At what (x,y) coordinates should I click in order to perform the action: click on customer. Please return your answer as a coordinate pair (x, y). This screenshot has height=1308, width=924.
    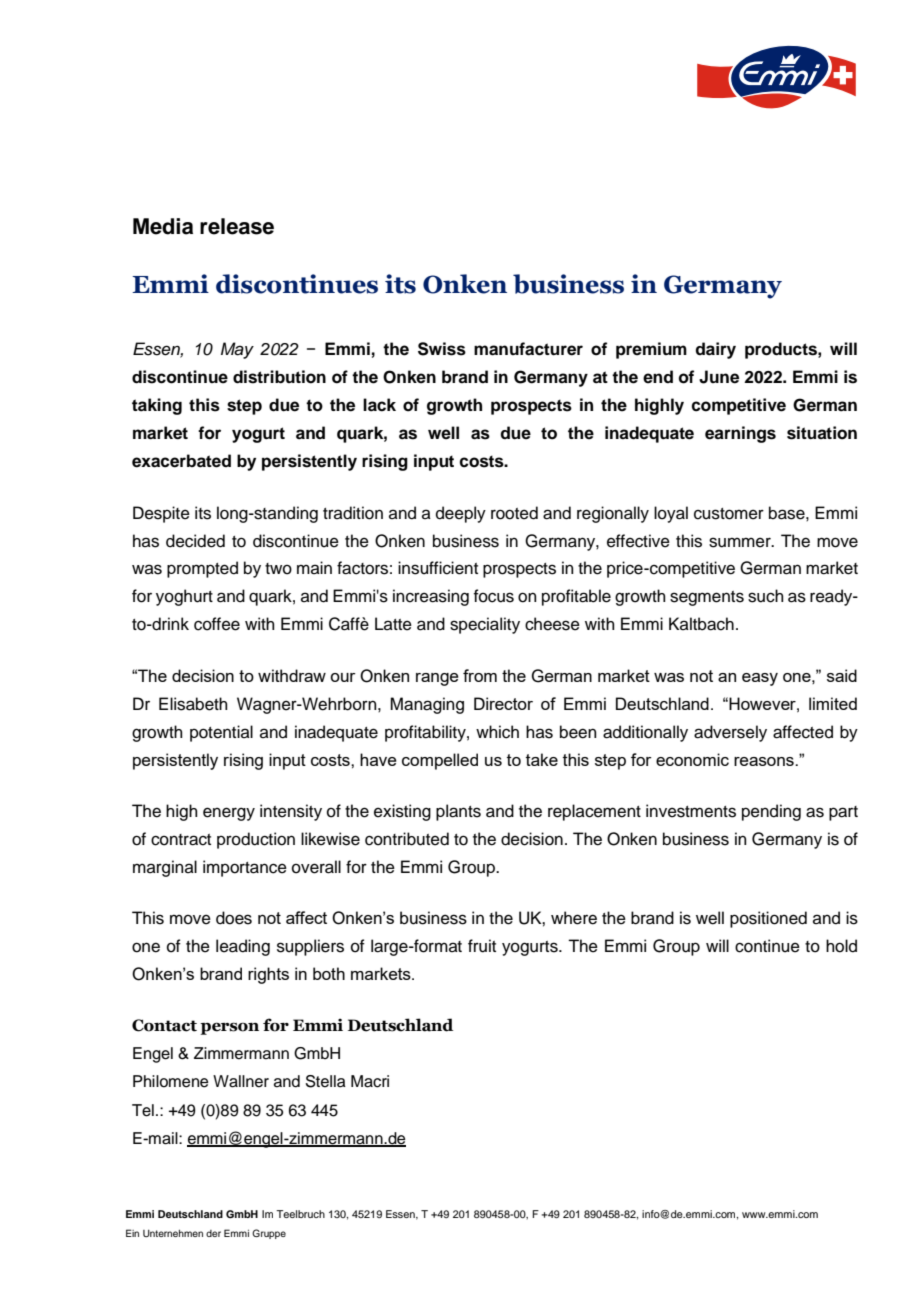
    Looking at the image, I should click on (729, 514).
